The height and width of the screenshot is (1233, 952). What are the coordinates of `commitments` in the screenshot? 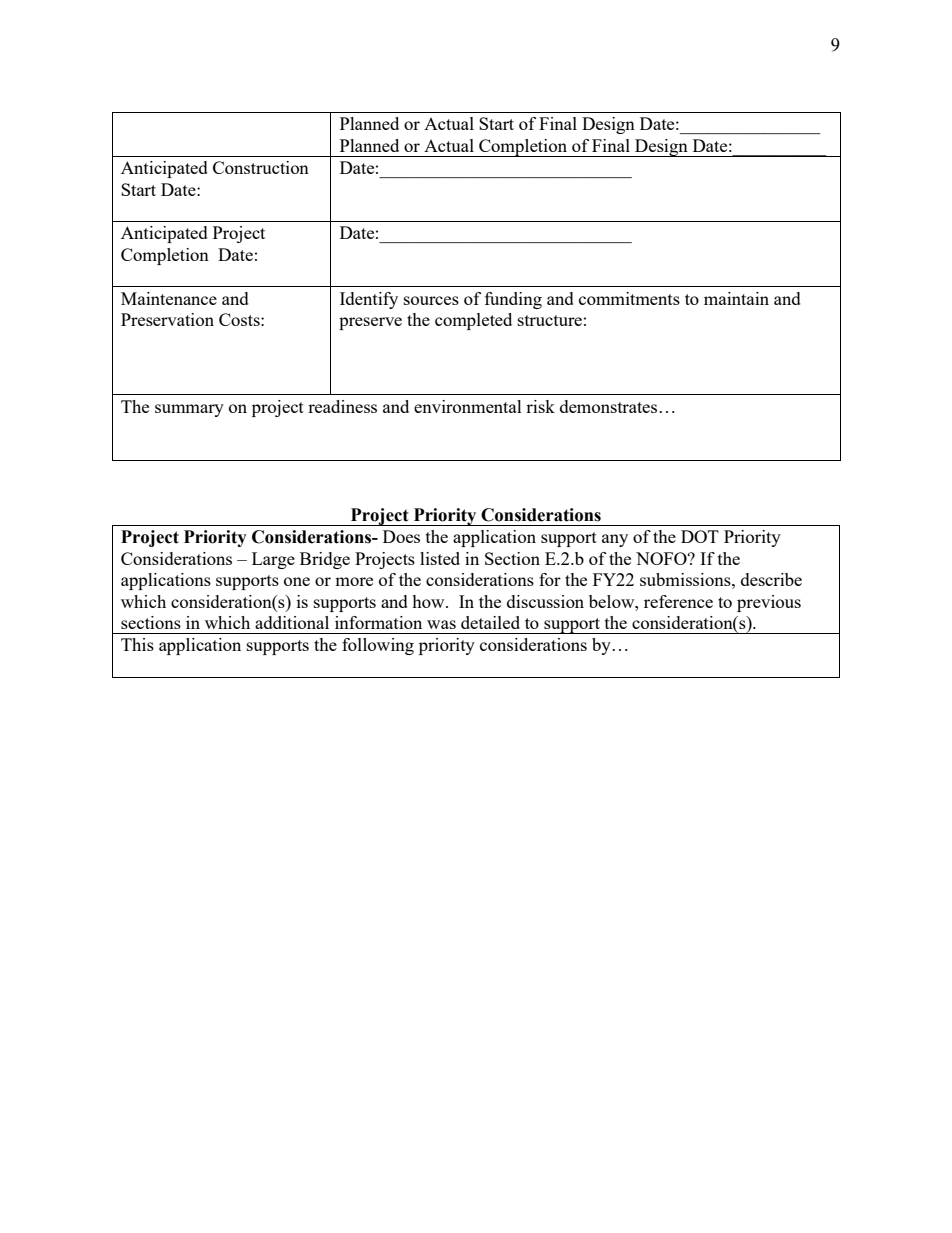 It's located at (629, 298).
